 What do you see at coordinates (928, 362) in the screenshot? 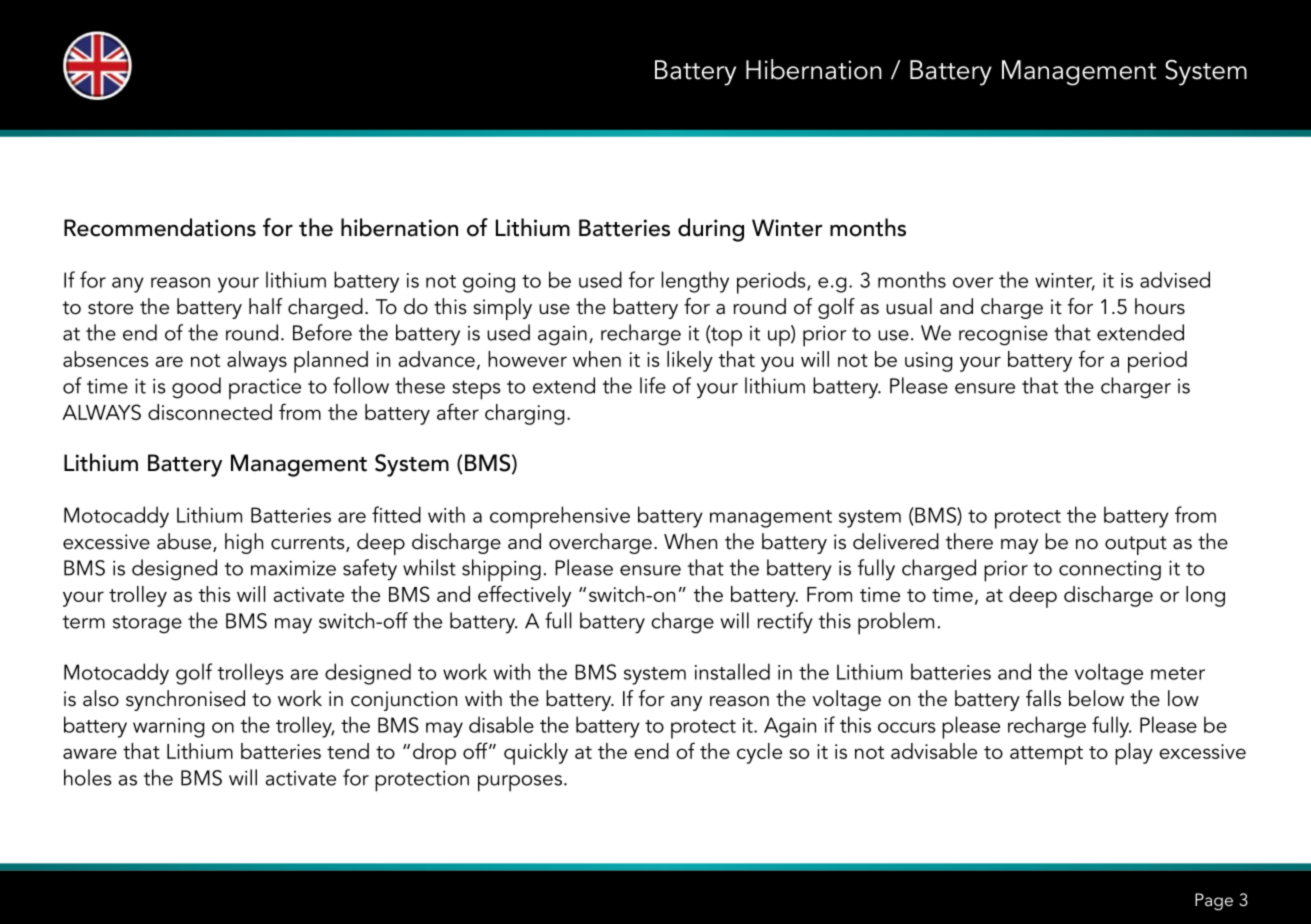
I see `using` at bounding box center [928, 362].
